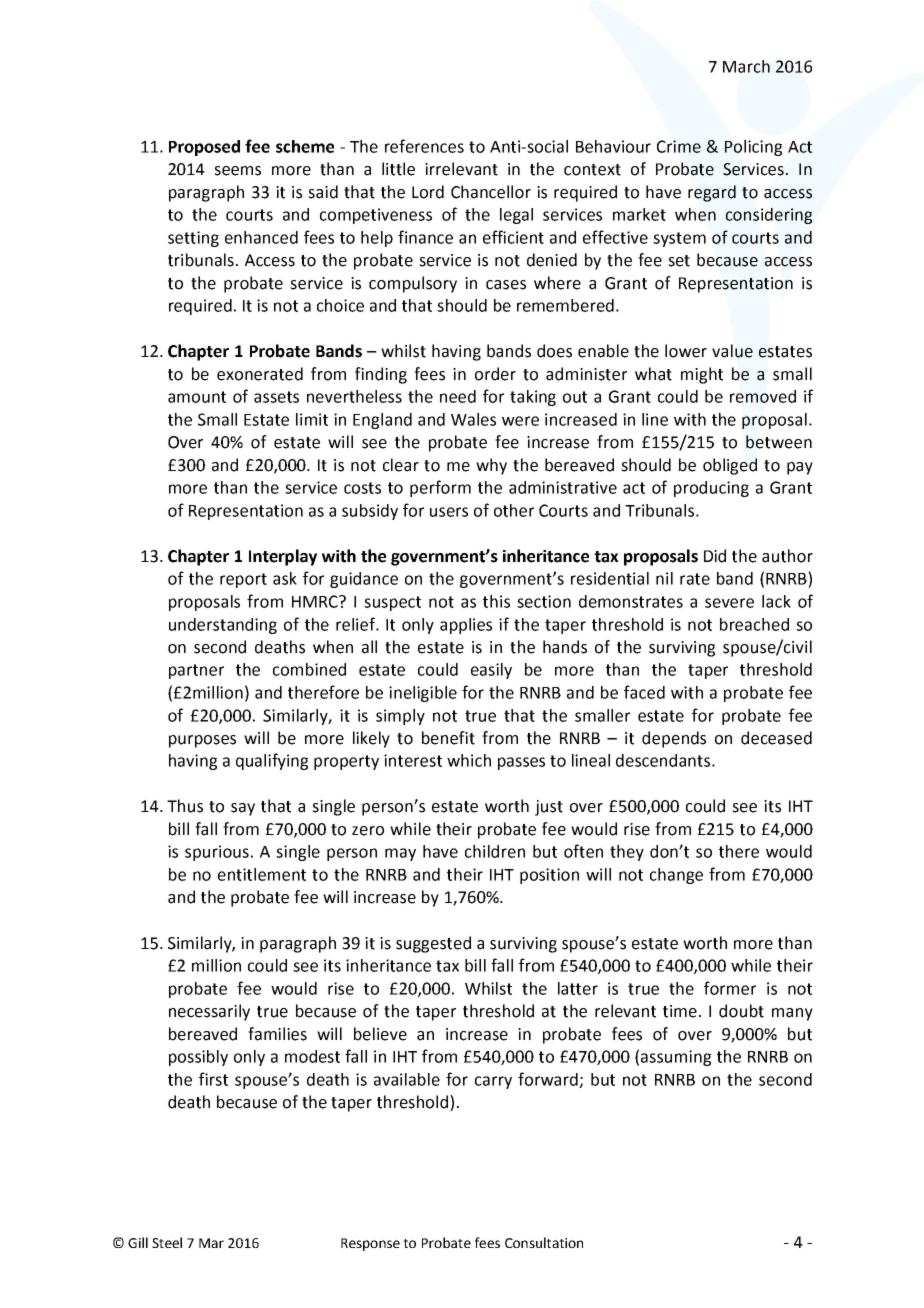 The image size is (924, 1308). I want to click on easily, so click(491, 671).
